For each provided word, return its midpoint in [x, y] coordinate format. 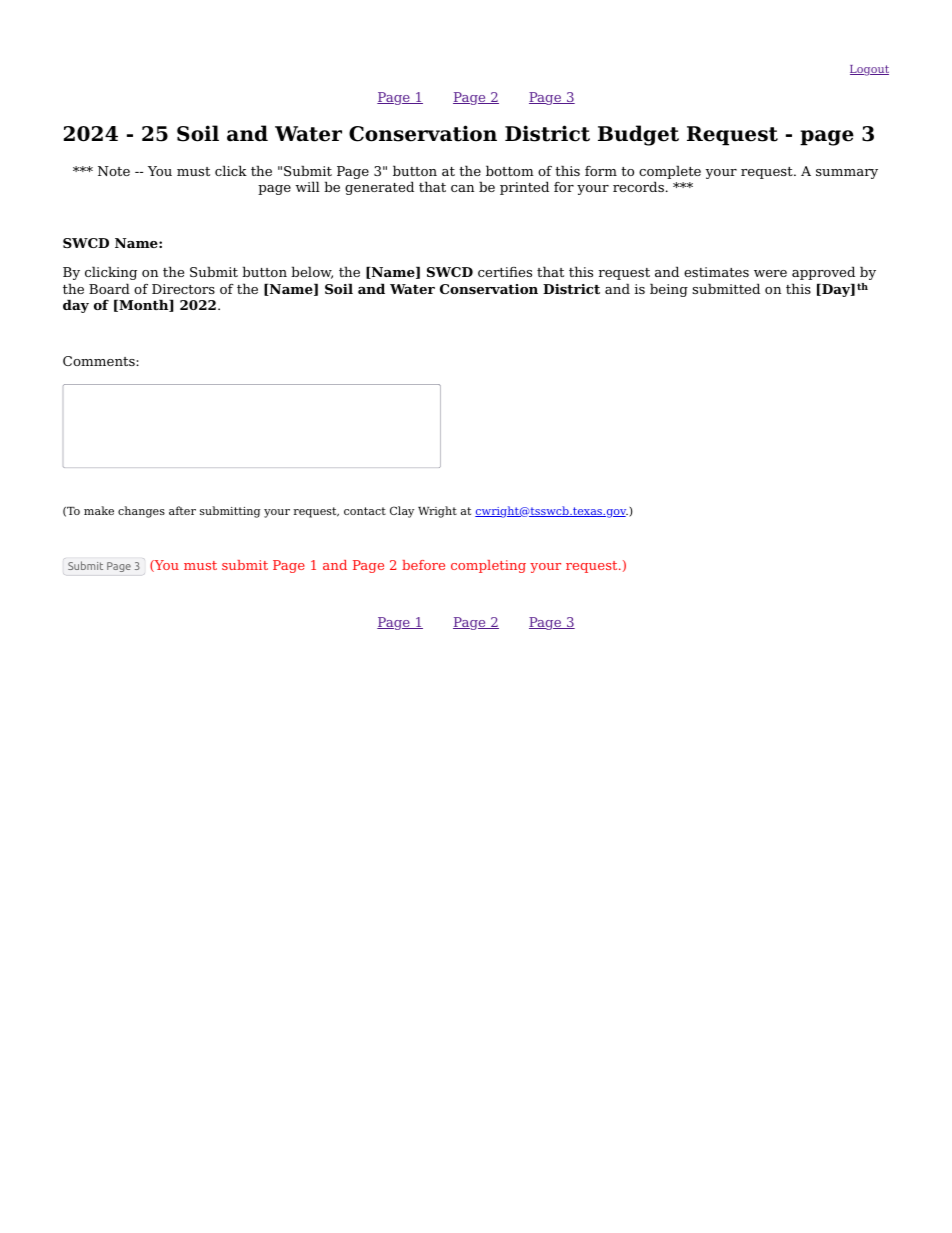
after [182, 510]
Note [114, 171]
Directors [183, 289]
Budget [638, 135]
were [770, 273]
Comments [100, 361]
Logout [869, 70]
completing [488, 566]
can [462, 188]
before [423, 565]
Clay [402, 512]
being [669, 290]
